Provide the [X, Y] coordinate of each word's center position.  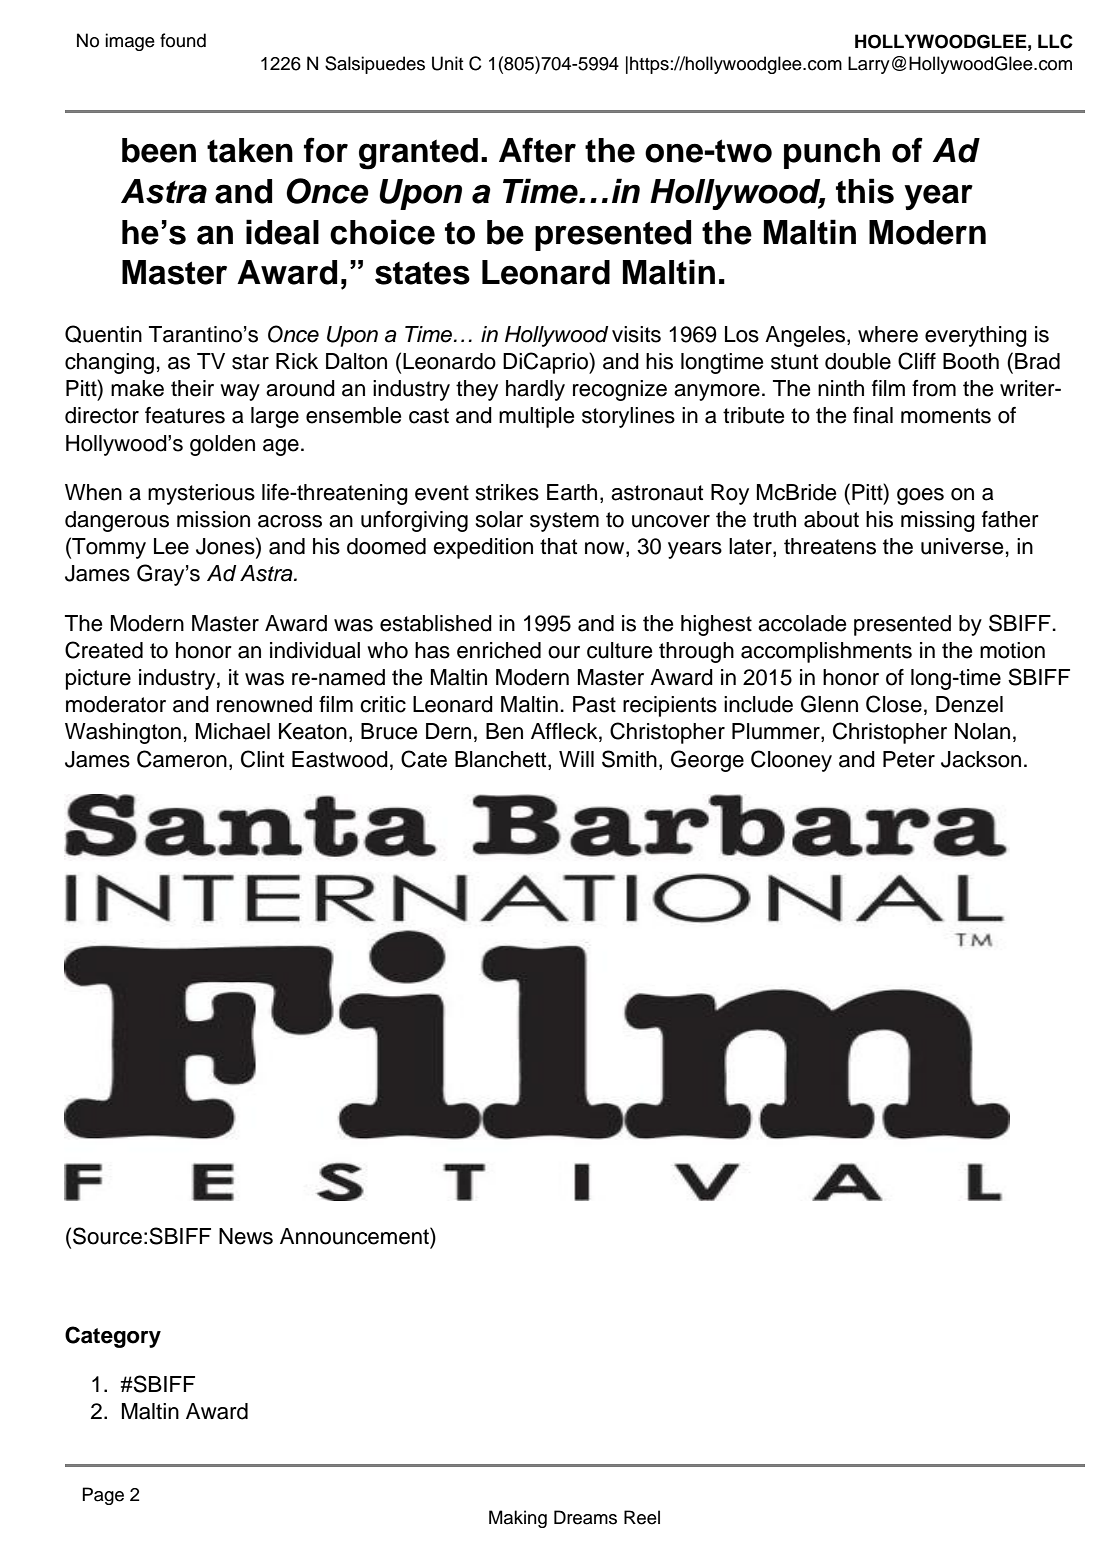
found [183, 40]
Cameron [182, 759]
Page [103, 1496]
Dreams [585, 1517]
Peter [909, 759]
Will [576, 759]
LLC [1055, 41]
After [537, 150]
